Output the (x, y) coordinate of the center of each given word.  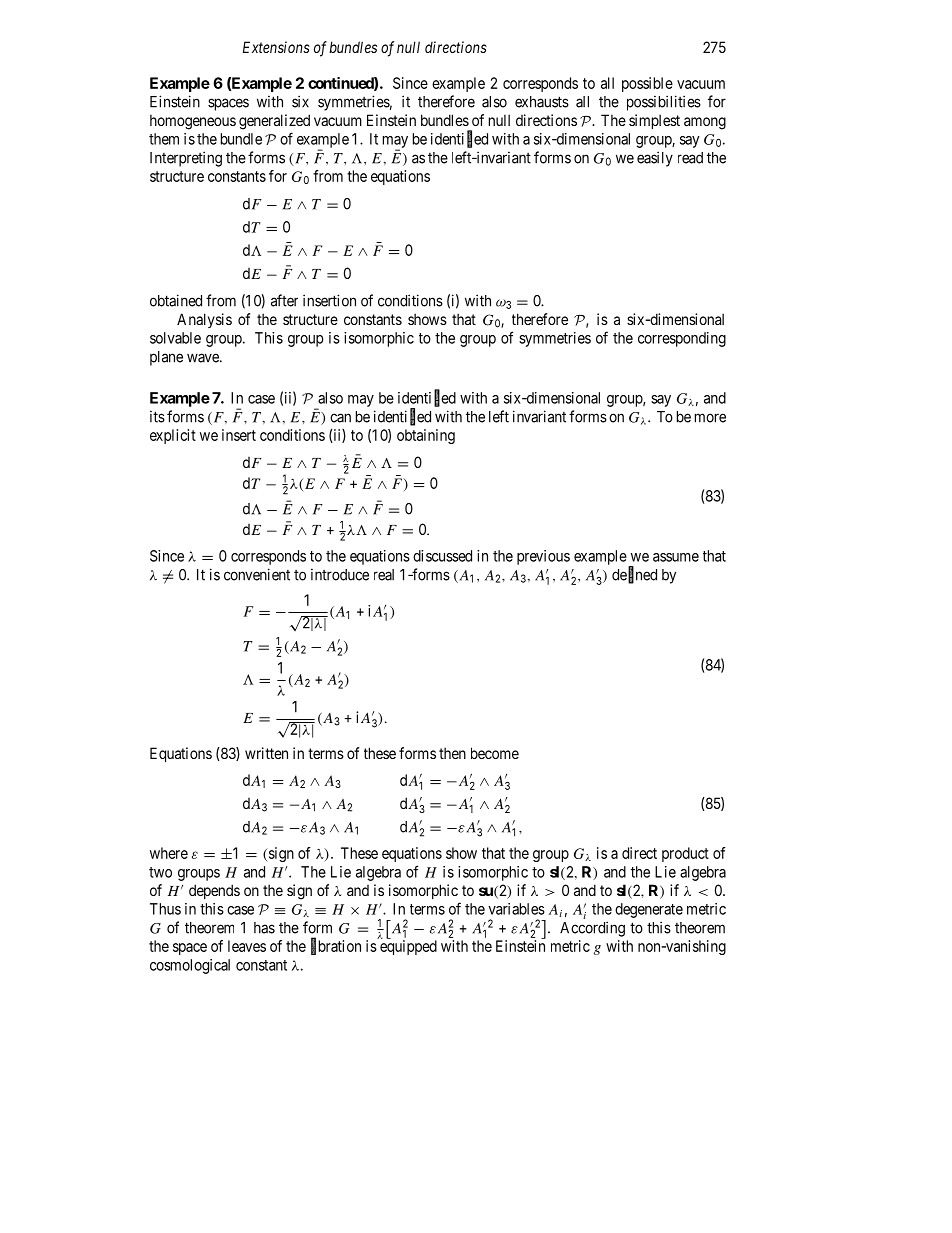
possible (647, 84)
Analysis (204, 320)
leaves (247, 946)
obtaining (426, 436)
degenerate (649, 910)
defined (634, 575)
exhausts (542, 102)
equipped (408, 947)
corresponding (682, 339)
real (384, 575)
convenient (257, 574)
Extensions (276, 47)
